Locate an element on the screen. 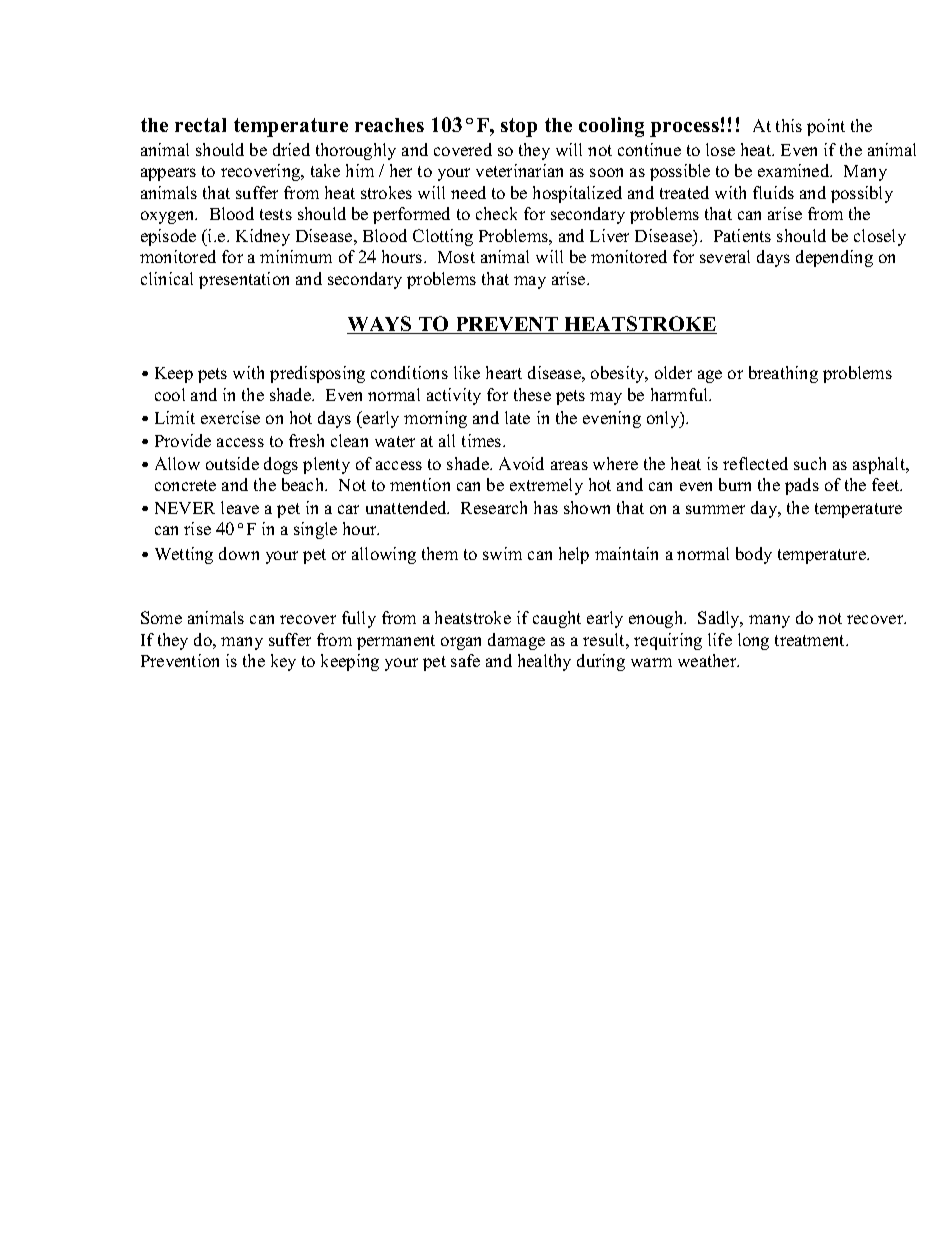  leave is located at coordinates (240, 507).
